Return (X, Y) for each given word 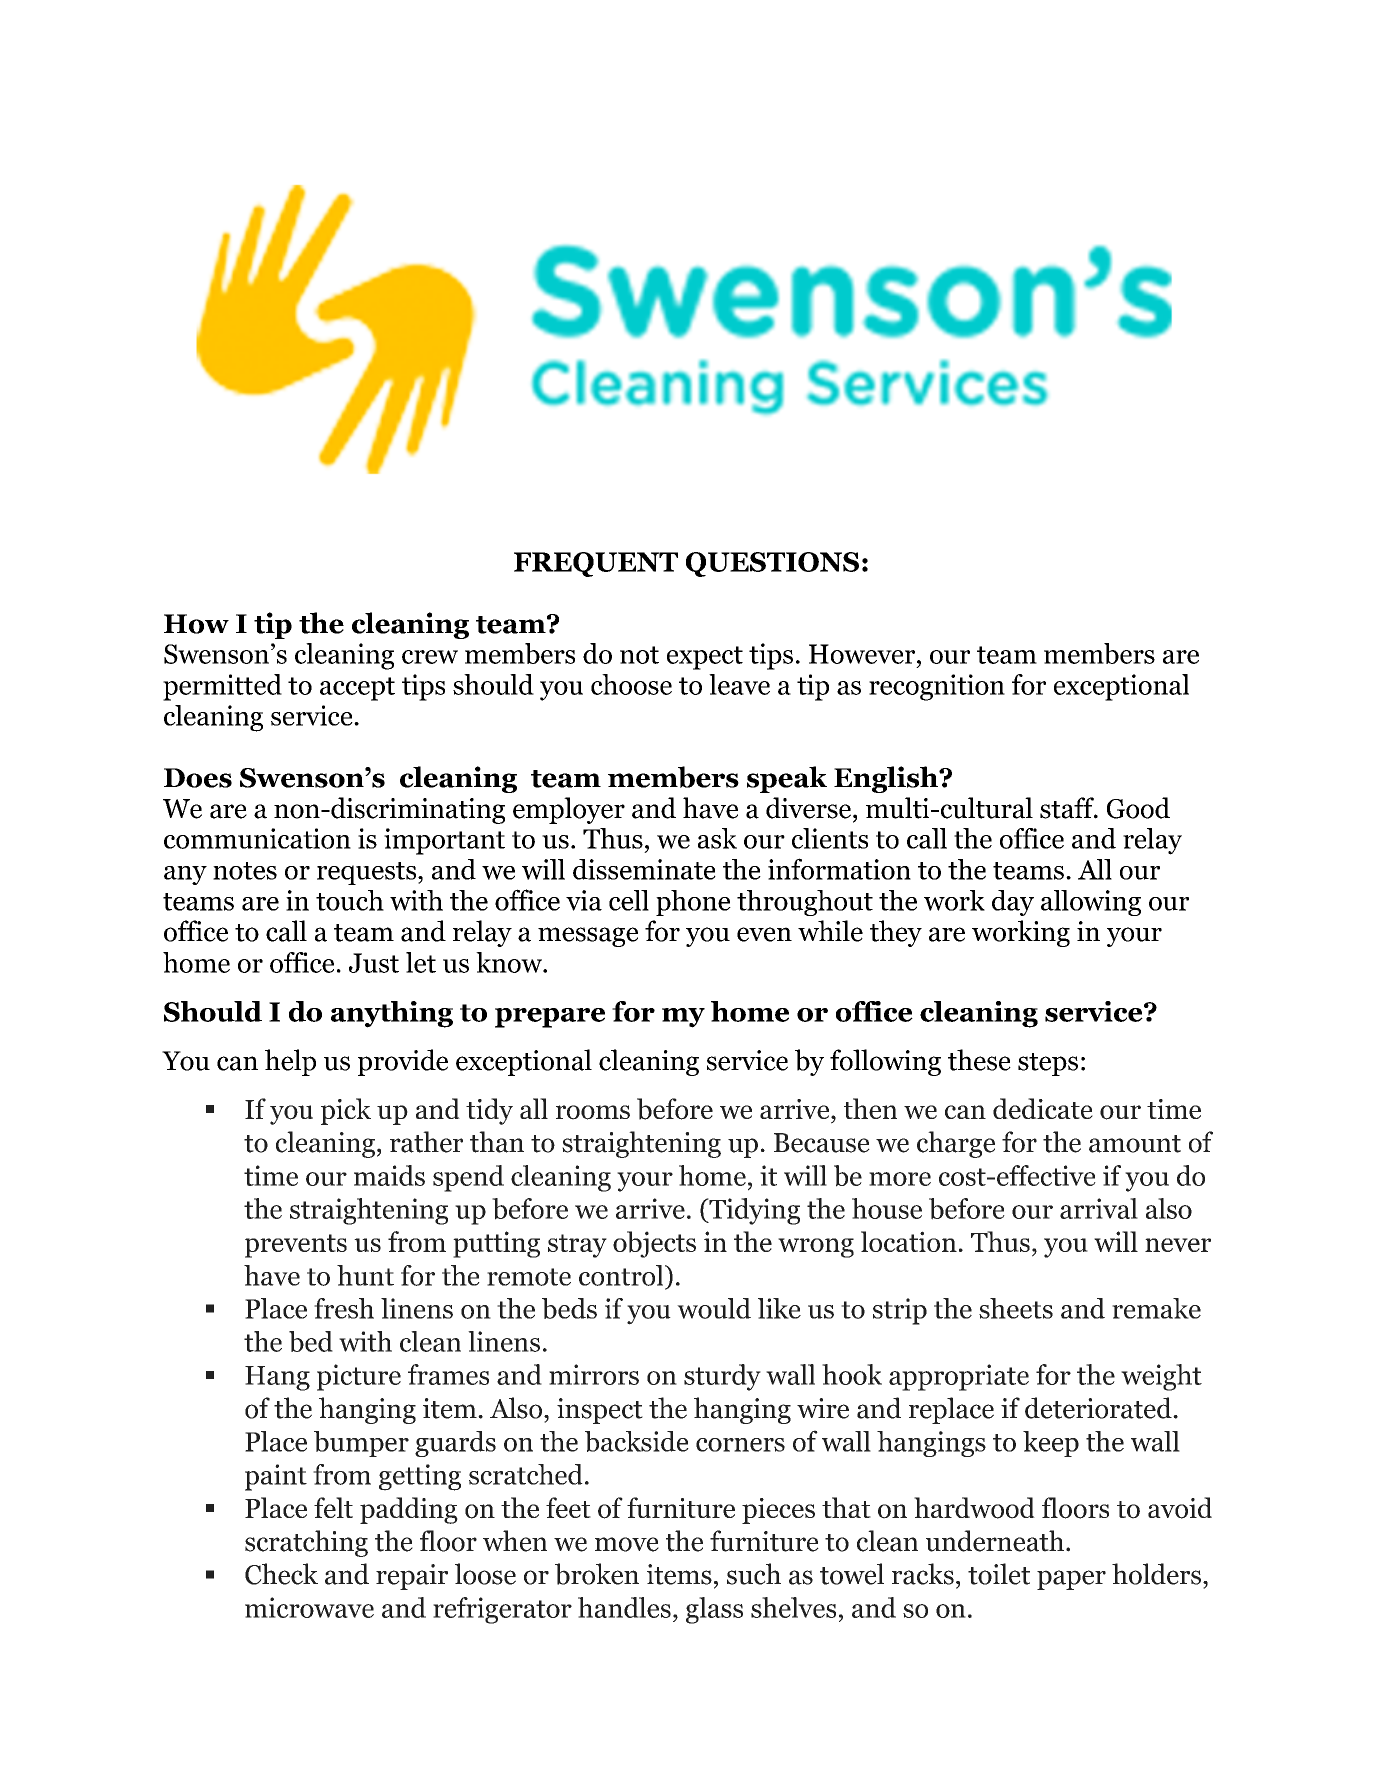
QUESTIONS (772, 564)
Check (281, 1574)
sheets (1016, 1308)
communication (257, 838)
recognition (937, 687)
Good (1138, 808)
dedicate (1043, 1108)
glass (714, 1610)
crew (430, 657)
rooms (593, 1112)
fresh (344, 1308)
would (714, 1308)
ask (717, 838)
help (290, 1062)
